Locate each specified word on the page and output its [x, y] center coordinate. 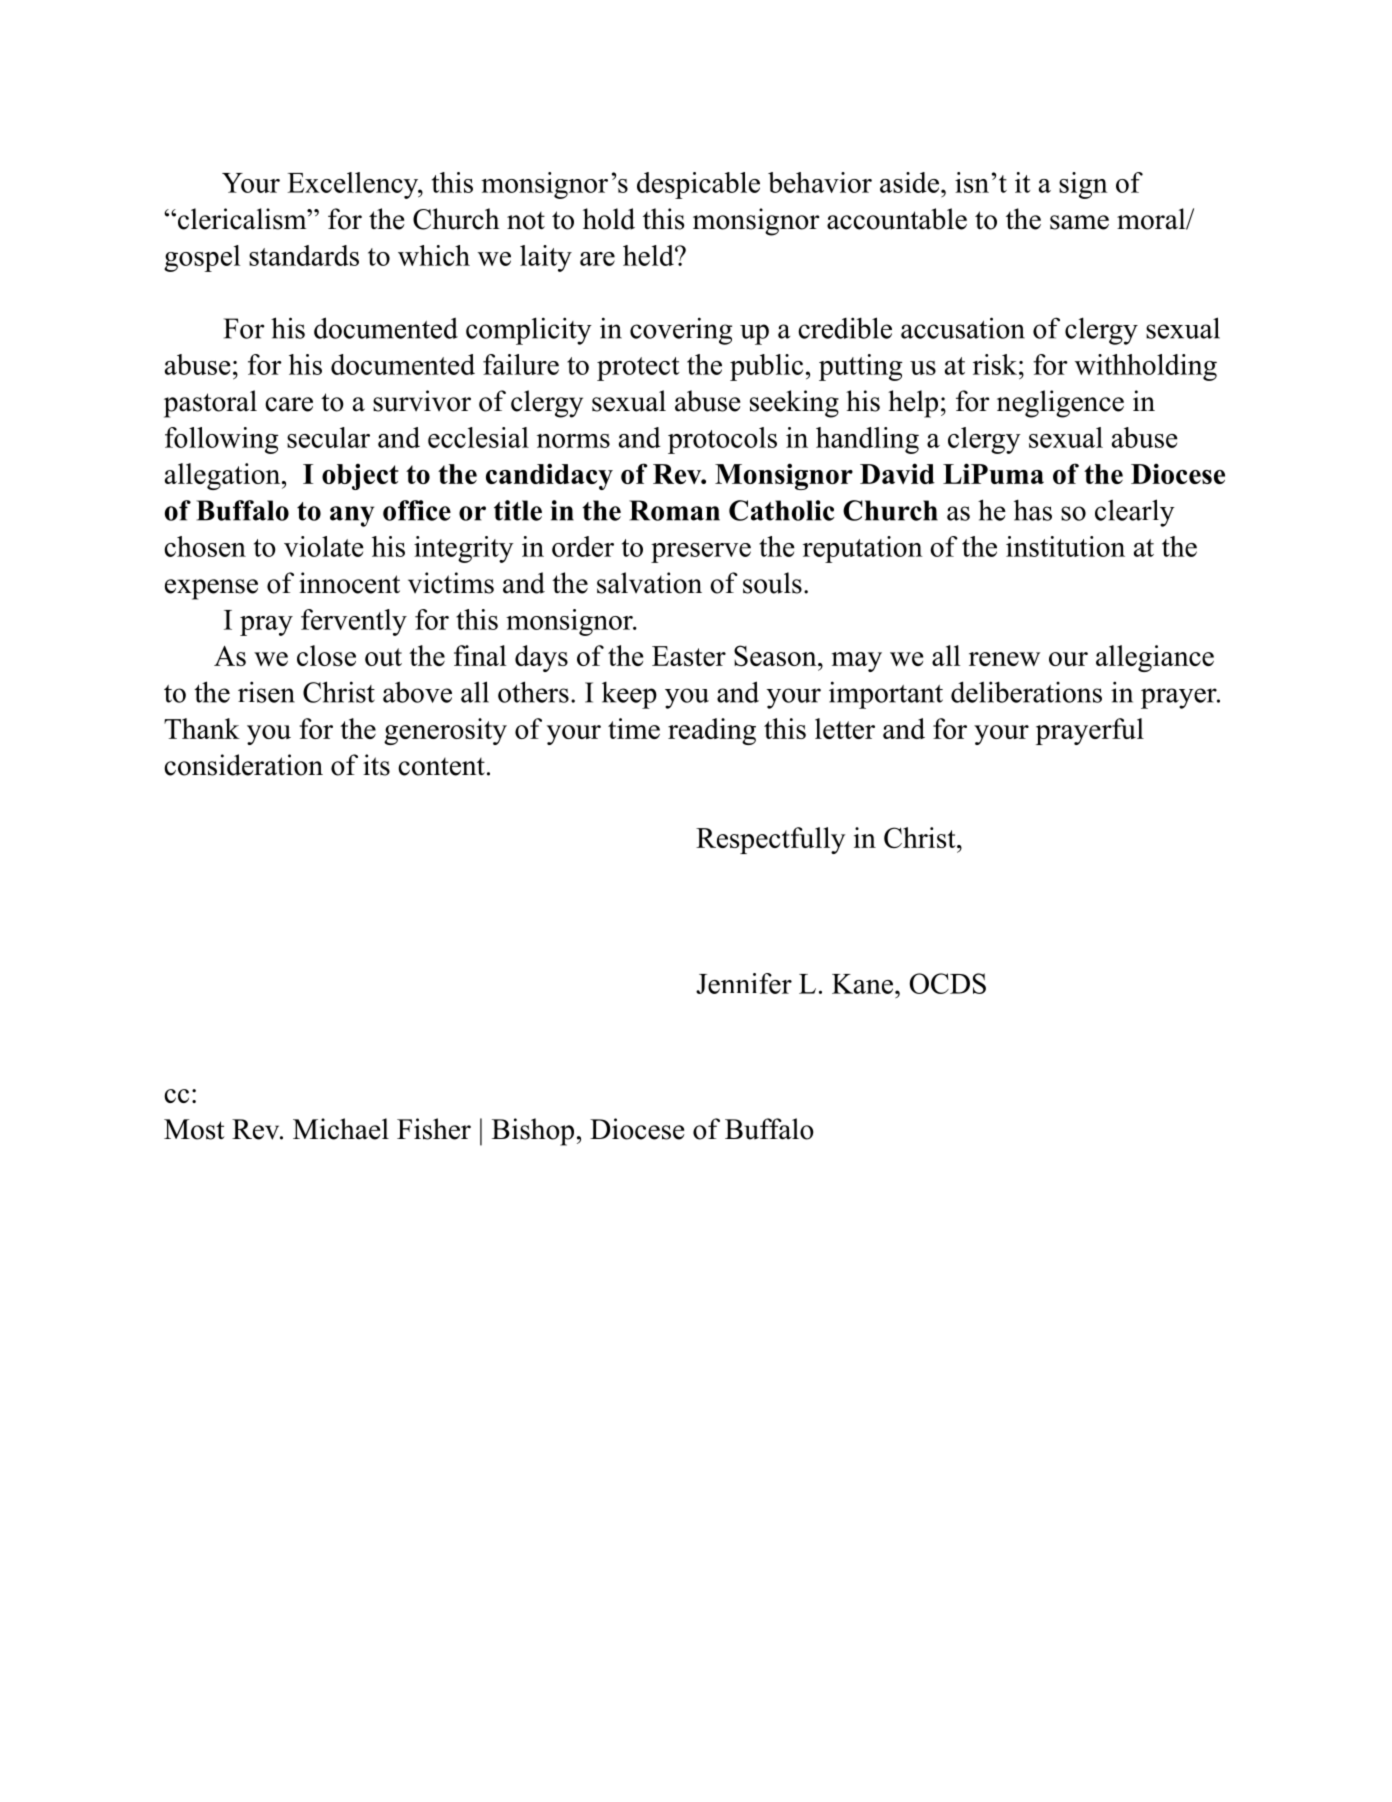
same [1079, 222]
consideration [243, 765]
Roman [674, 510]
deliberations [1026, 692]
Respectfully [770, 840]
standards [304, 255]
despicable [698, 185]
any [352, 516]
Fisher [434, 1129]
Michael [341, 1129]
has [1033, 510]
